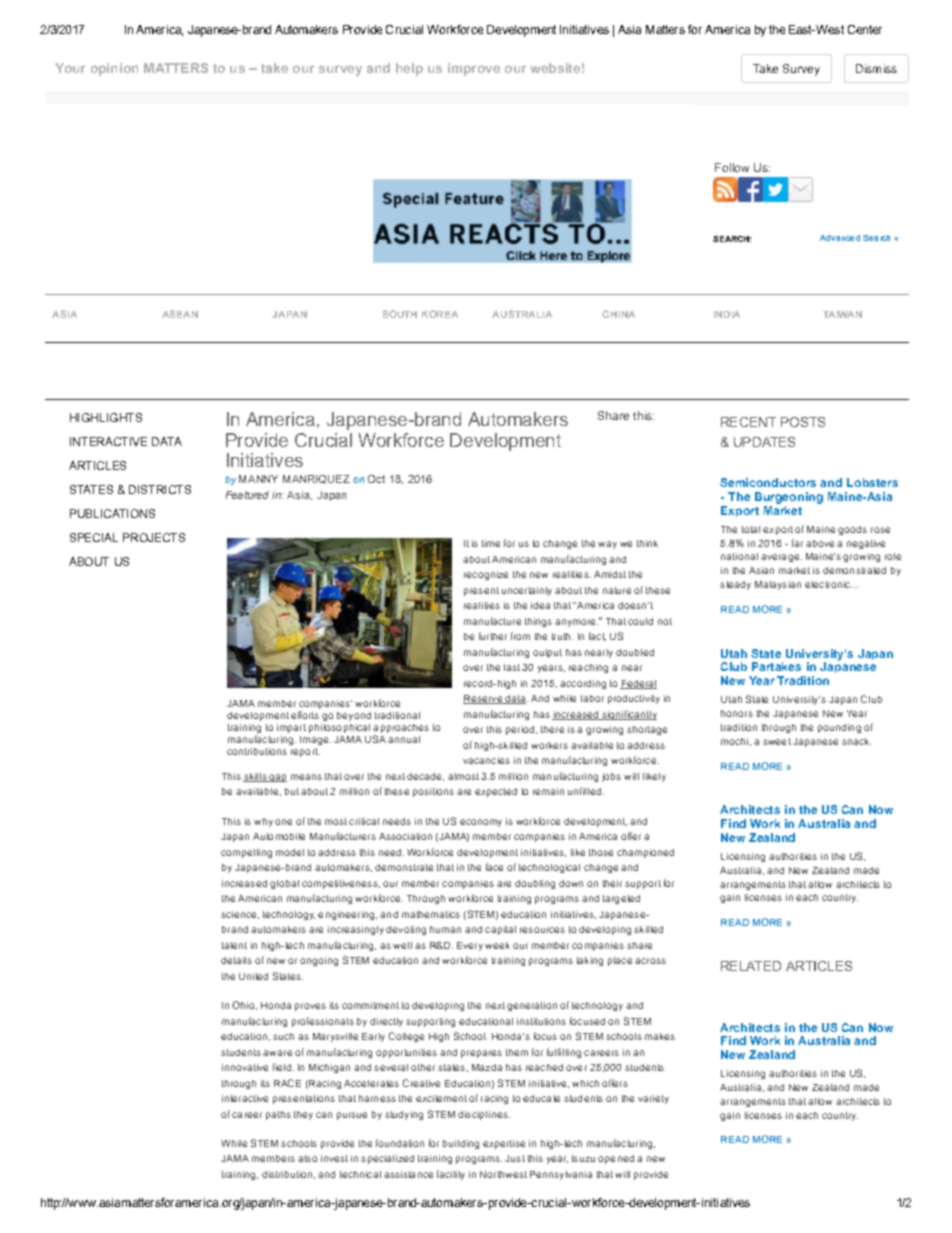 This page has height=1233, width=952. What do you see at coordinates (474, 69) in the page?
I see `improve` at bounding box center [474, 69].
